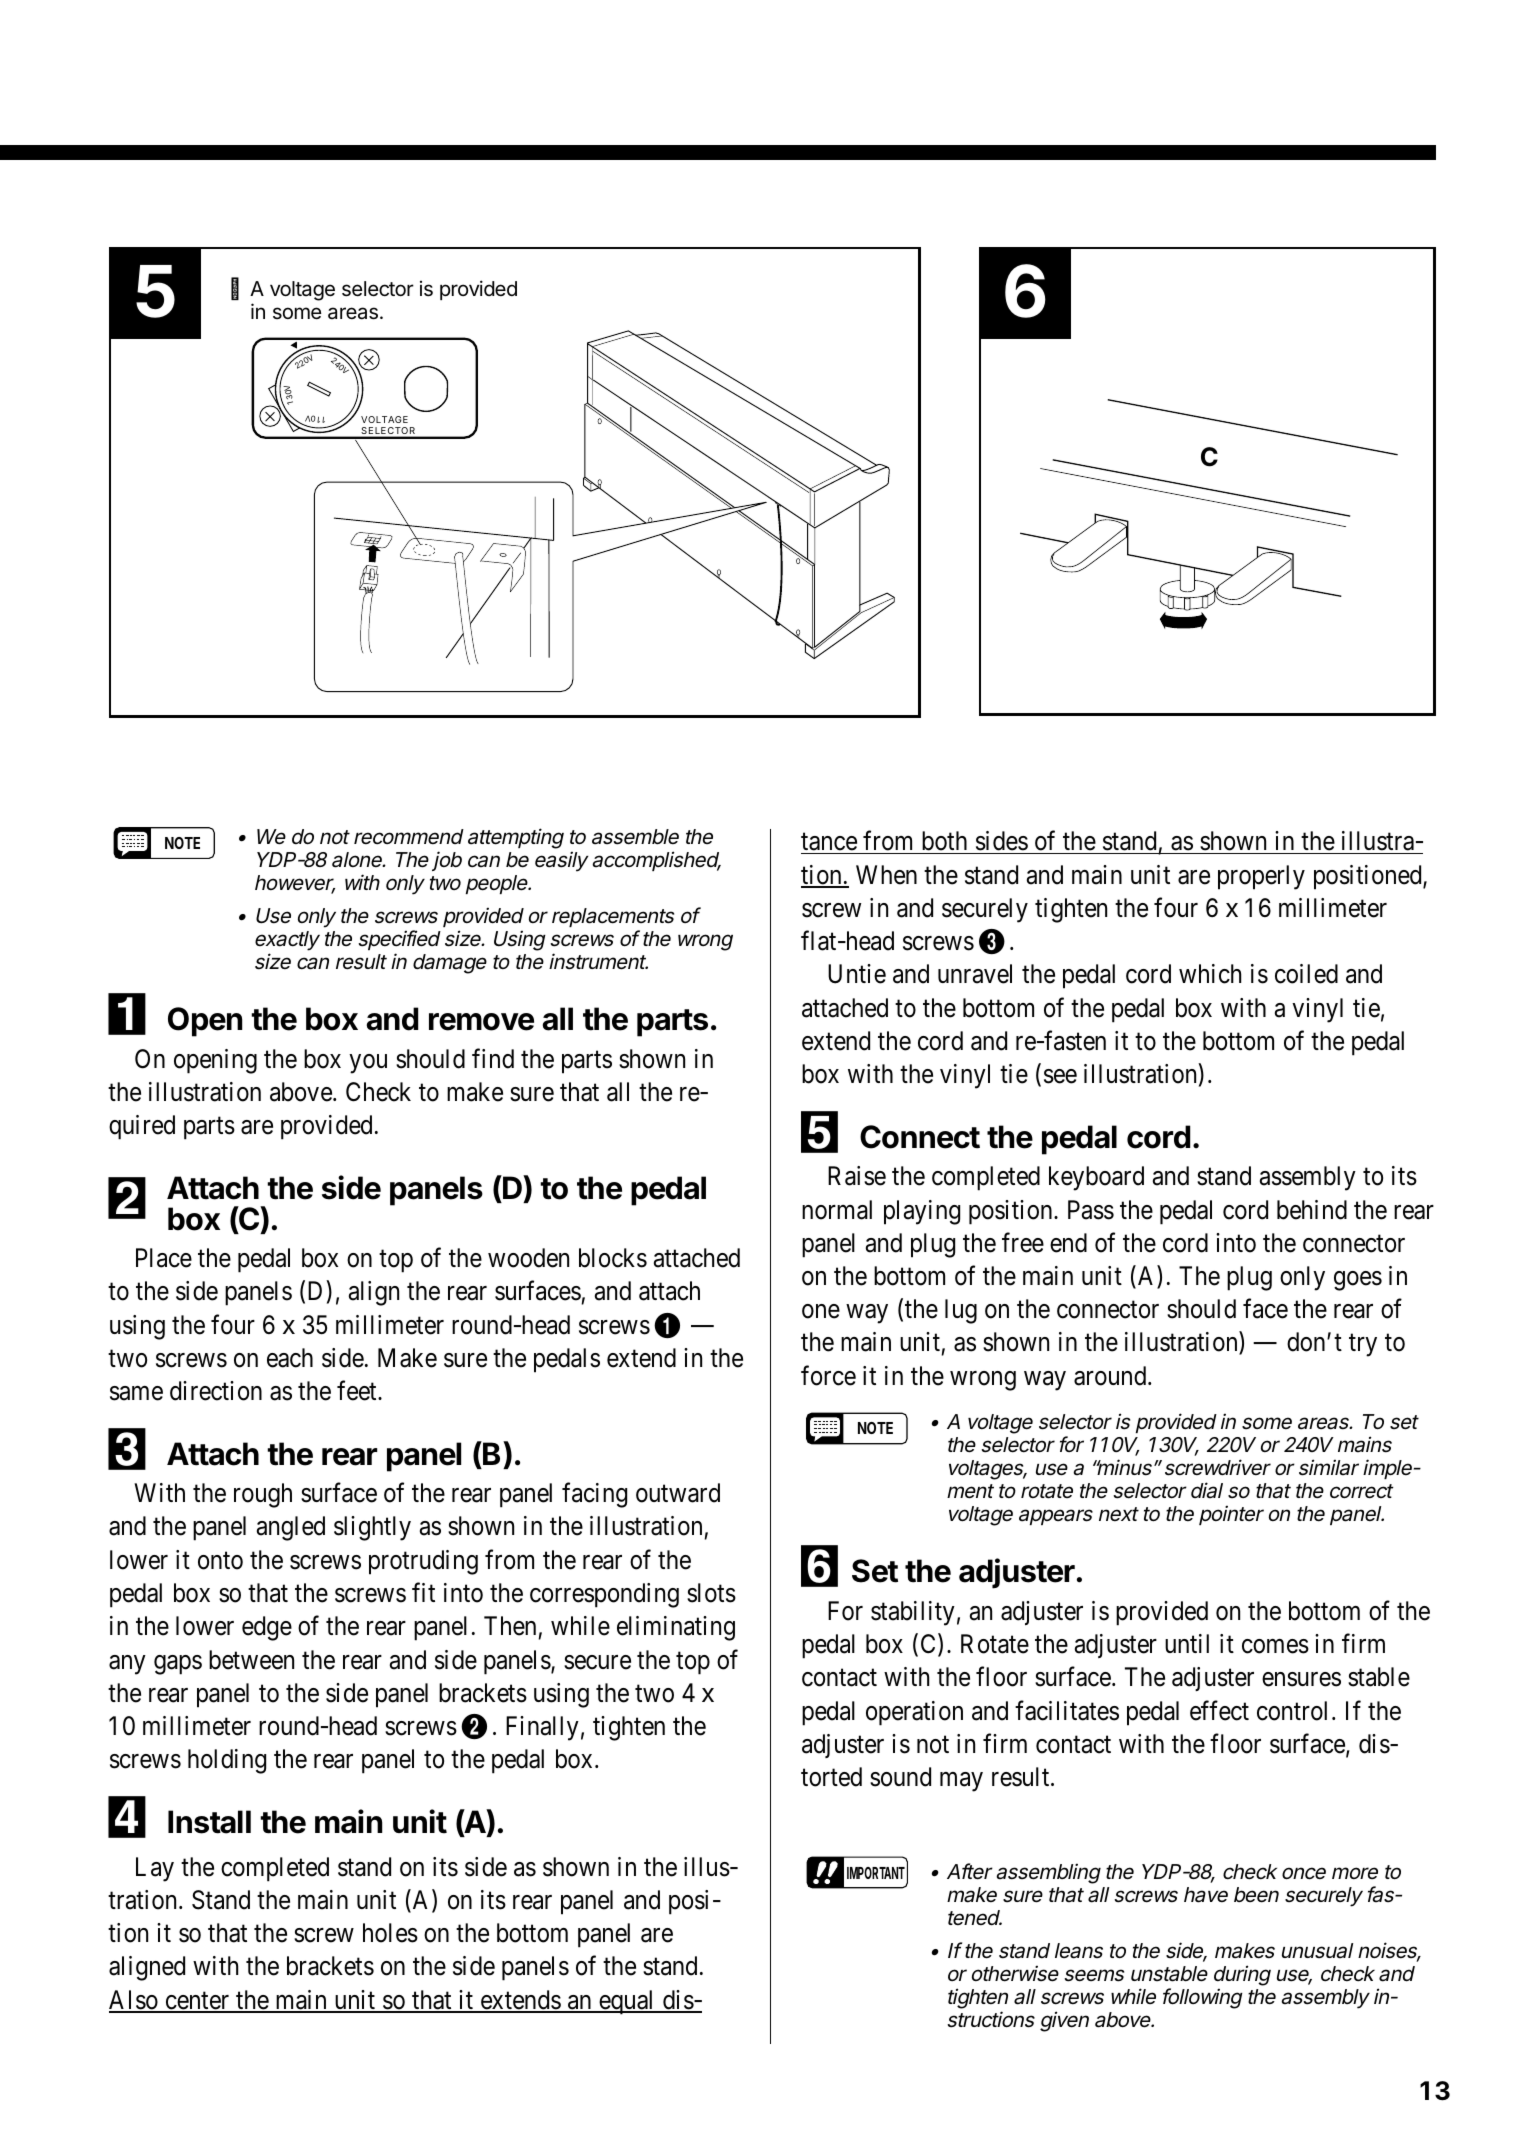  I want to click on until, so click(1187, 1643).
